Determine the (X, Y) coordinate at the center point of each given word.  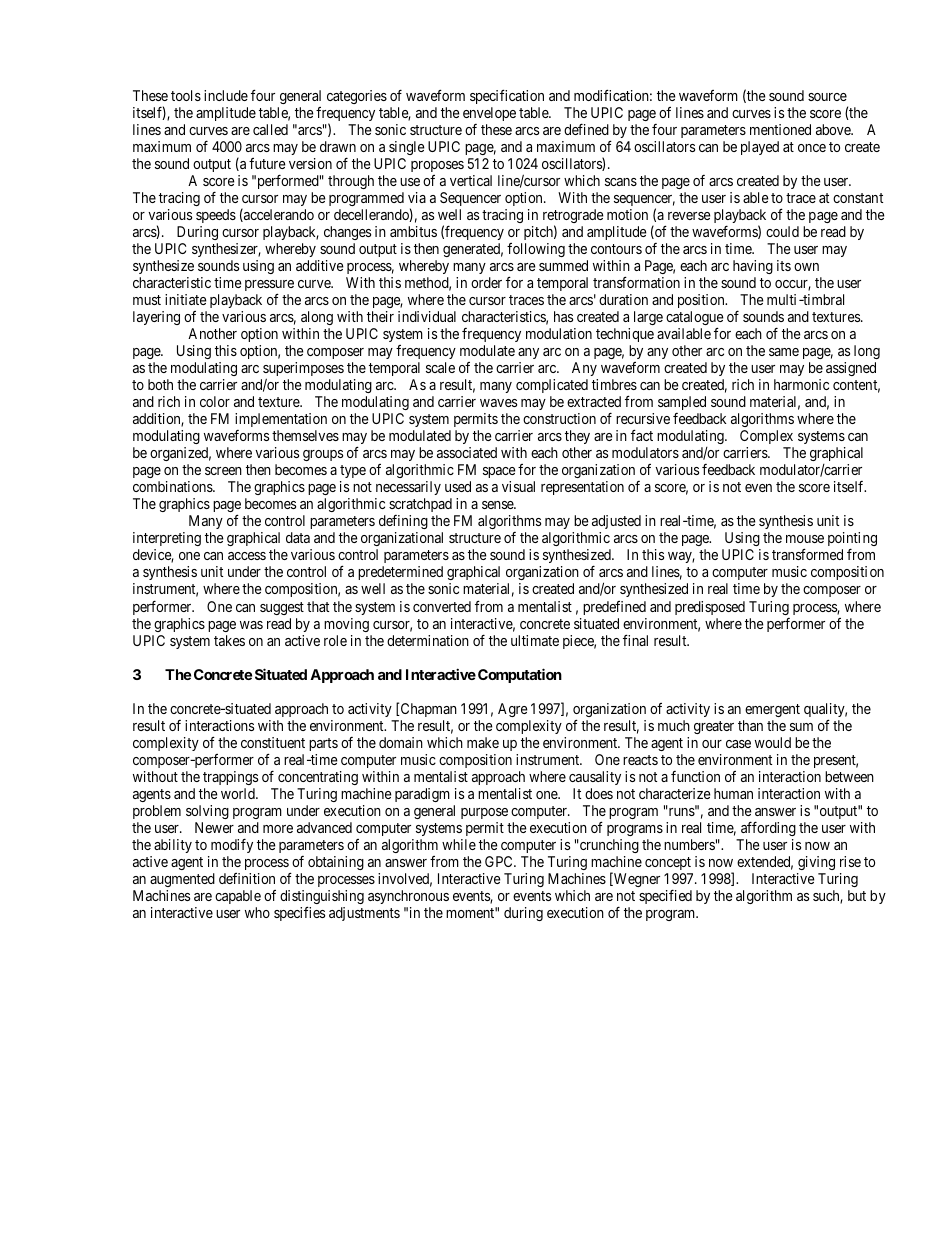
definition (247, 878)
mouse (805, 539)
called (270, 129)
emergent (772, 710)
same (784, 352)
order (486, 282)
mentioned (780, 129)
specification (507, 96)
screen (223, 471)
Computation (520, 675)
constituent (273, 742)
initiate (186, 299)
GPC (500, 861)
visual (518, 486)
